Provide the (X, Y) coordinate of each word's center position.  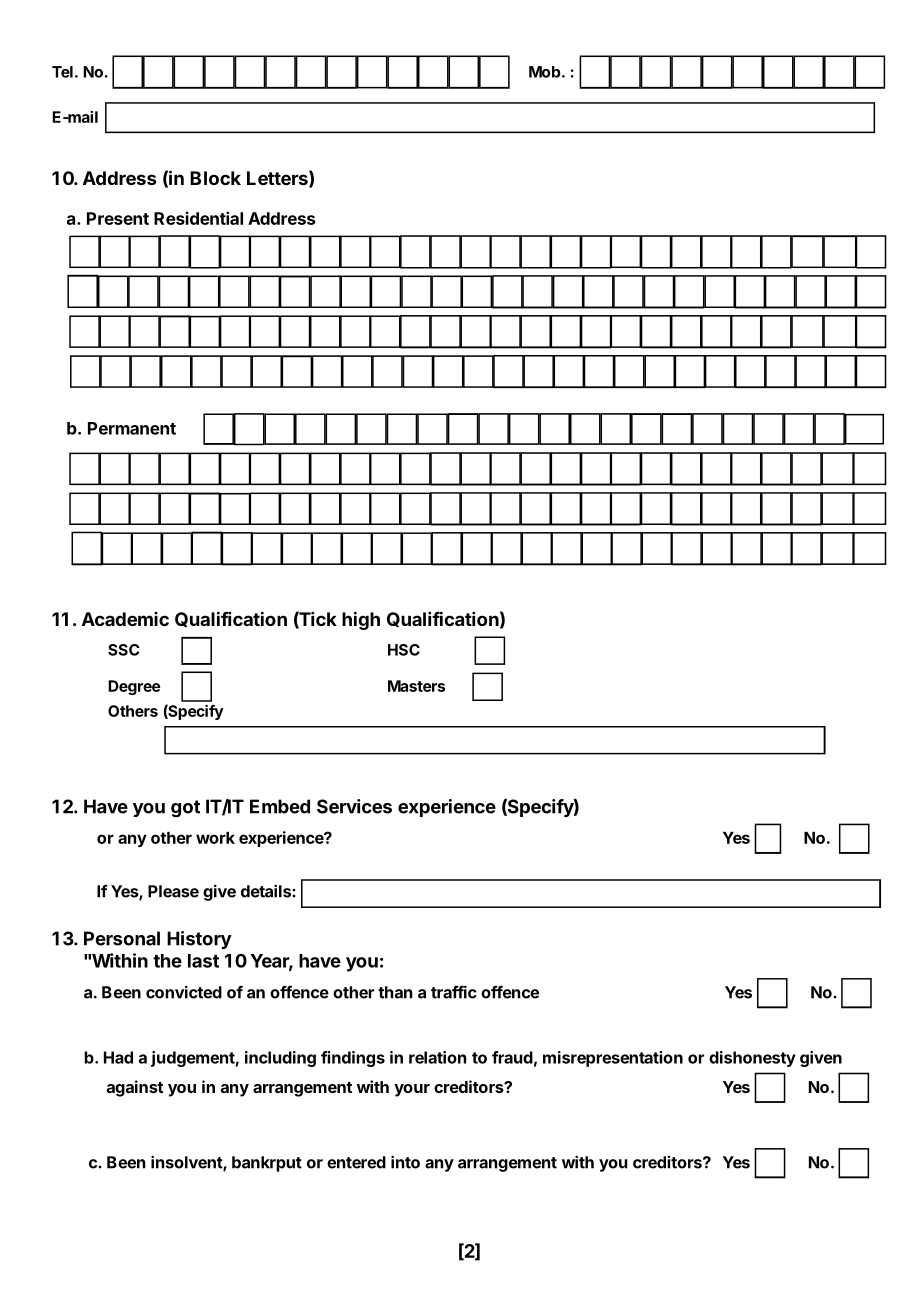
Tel (62, 72)
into (405, 1162)
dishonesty (752, 1059)
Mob (544, 72)
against (135, 1088)
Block (215, 178)
